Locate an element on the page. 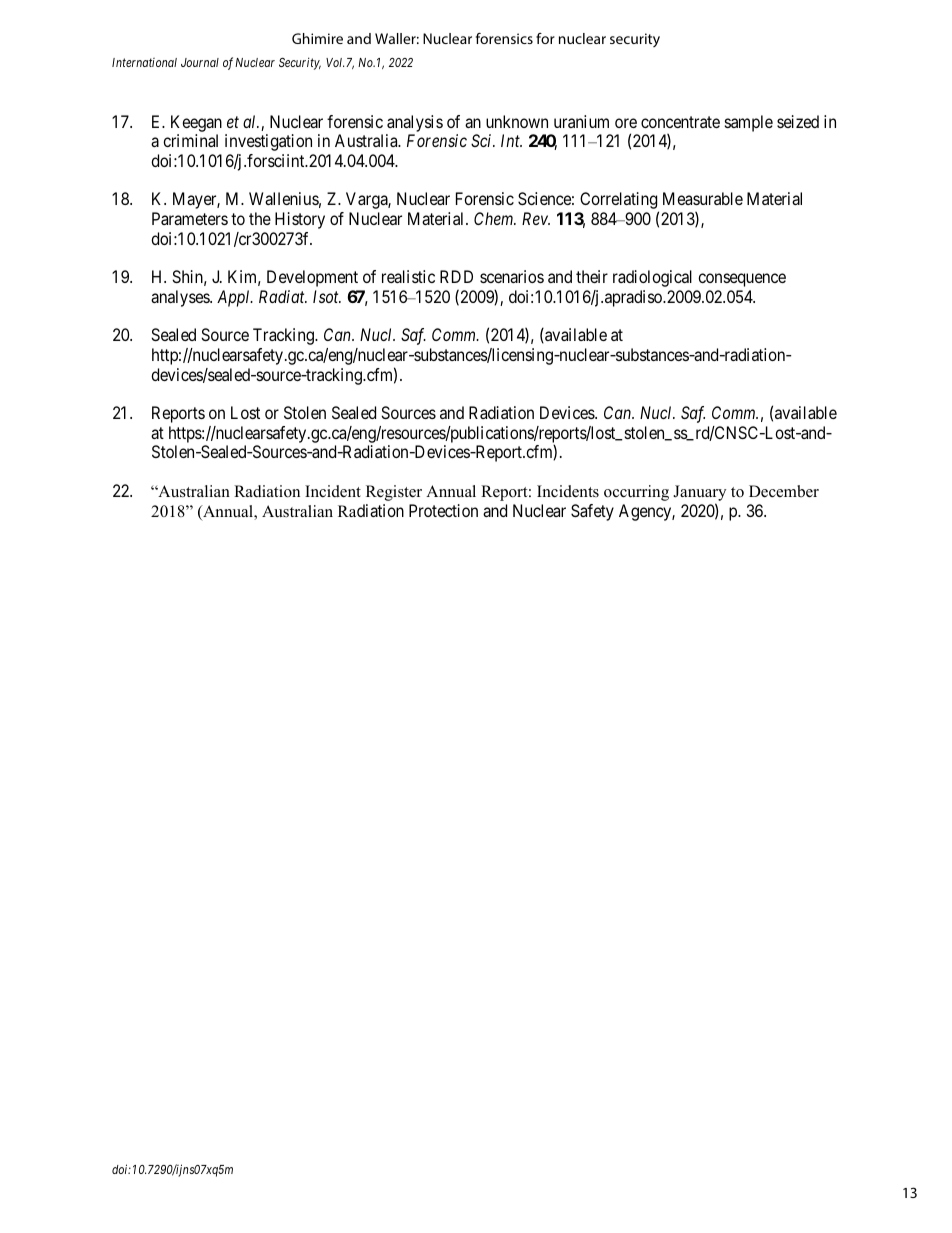  Chem is located at coordinates (495, 218).
